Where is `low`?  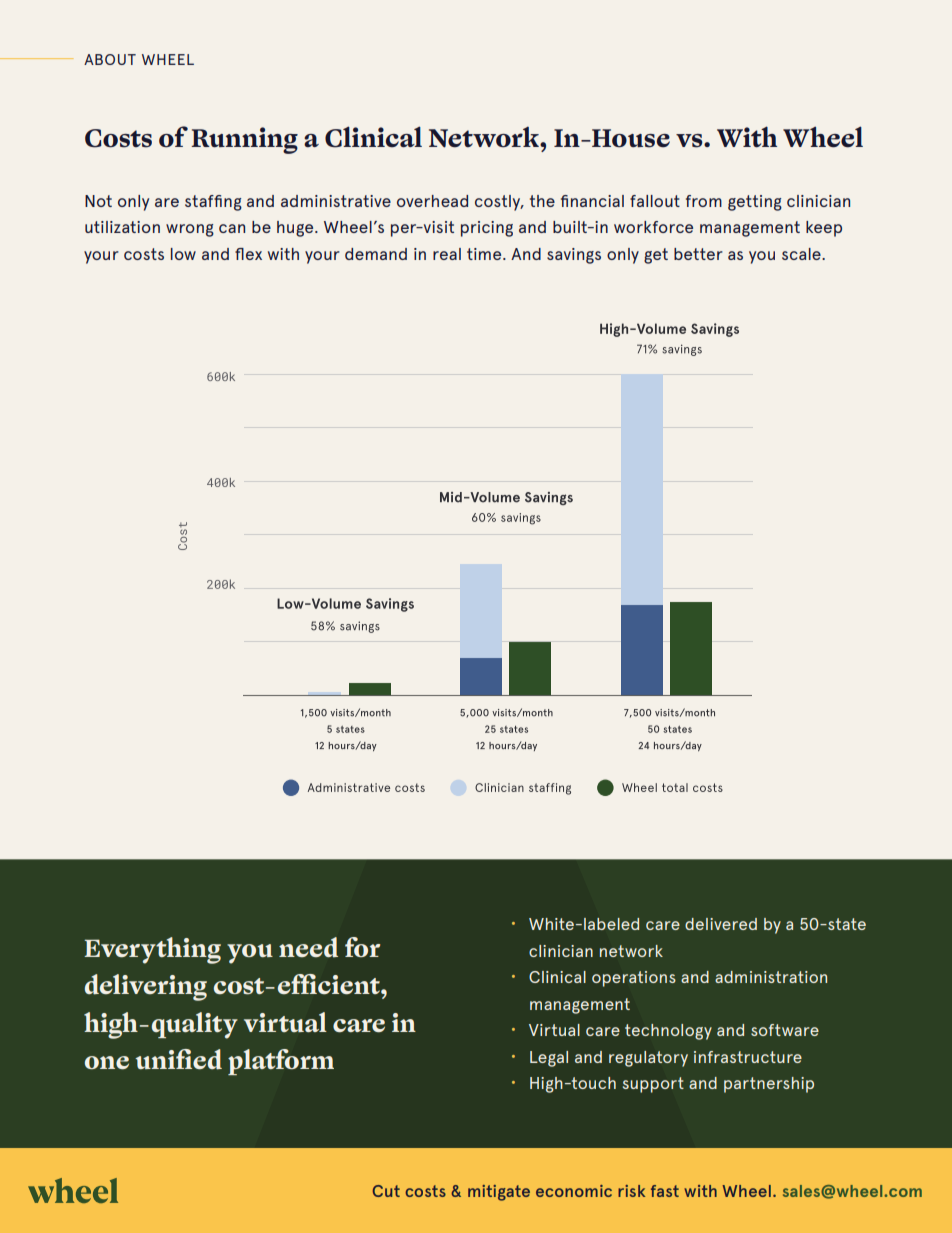 low is located at coordinates (183, 254).
